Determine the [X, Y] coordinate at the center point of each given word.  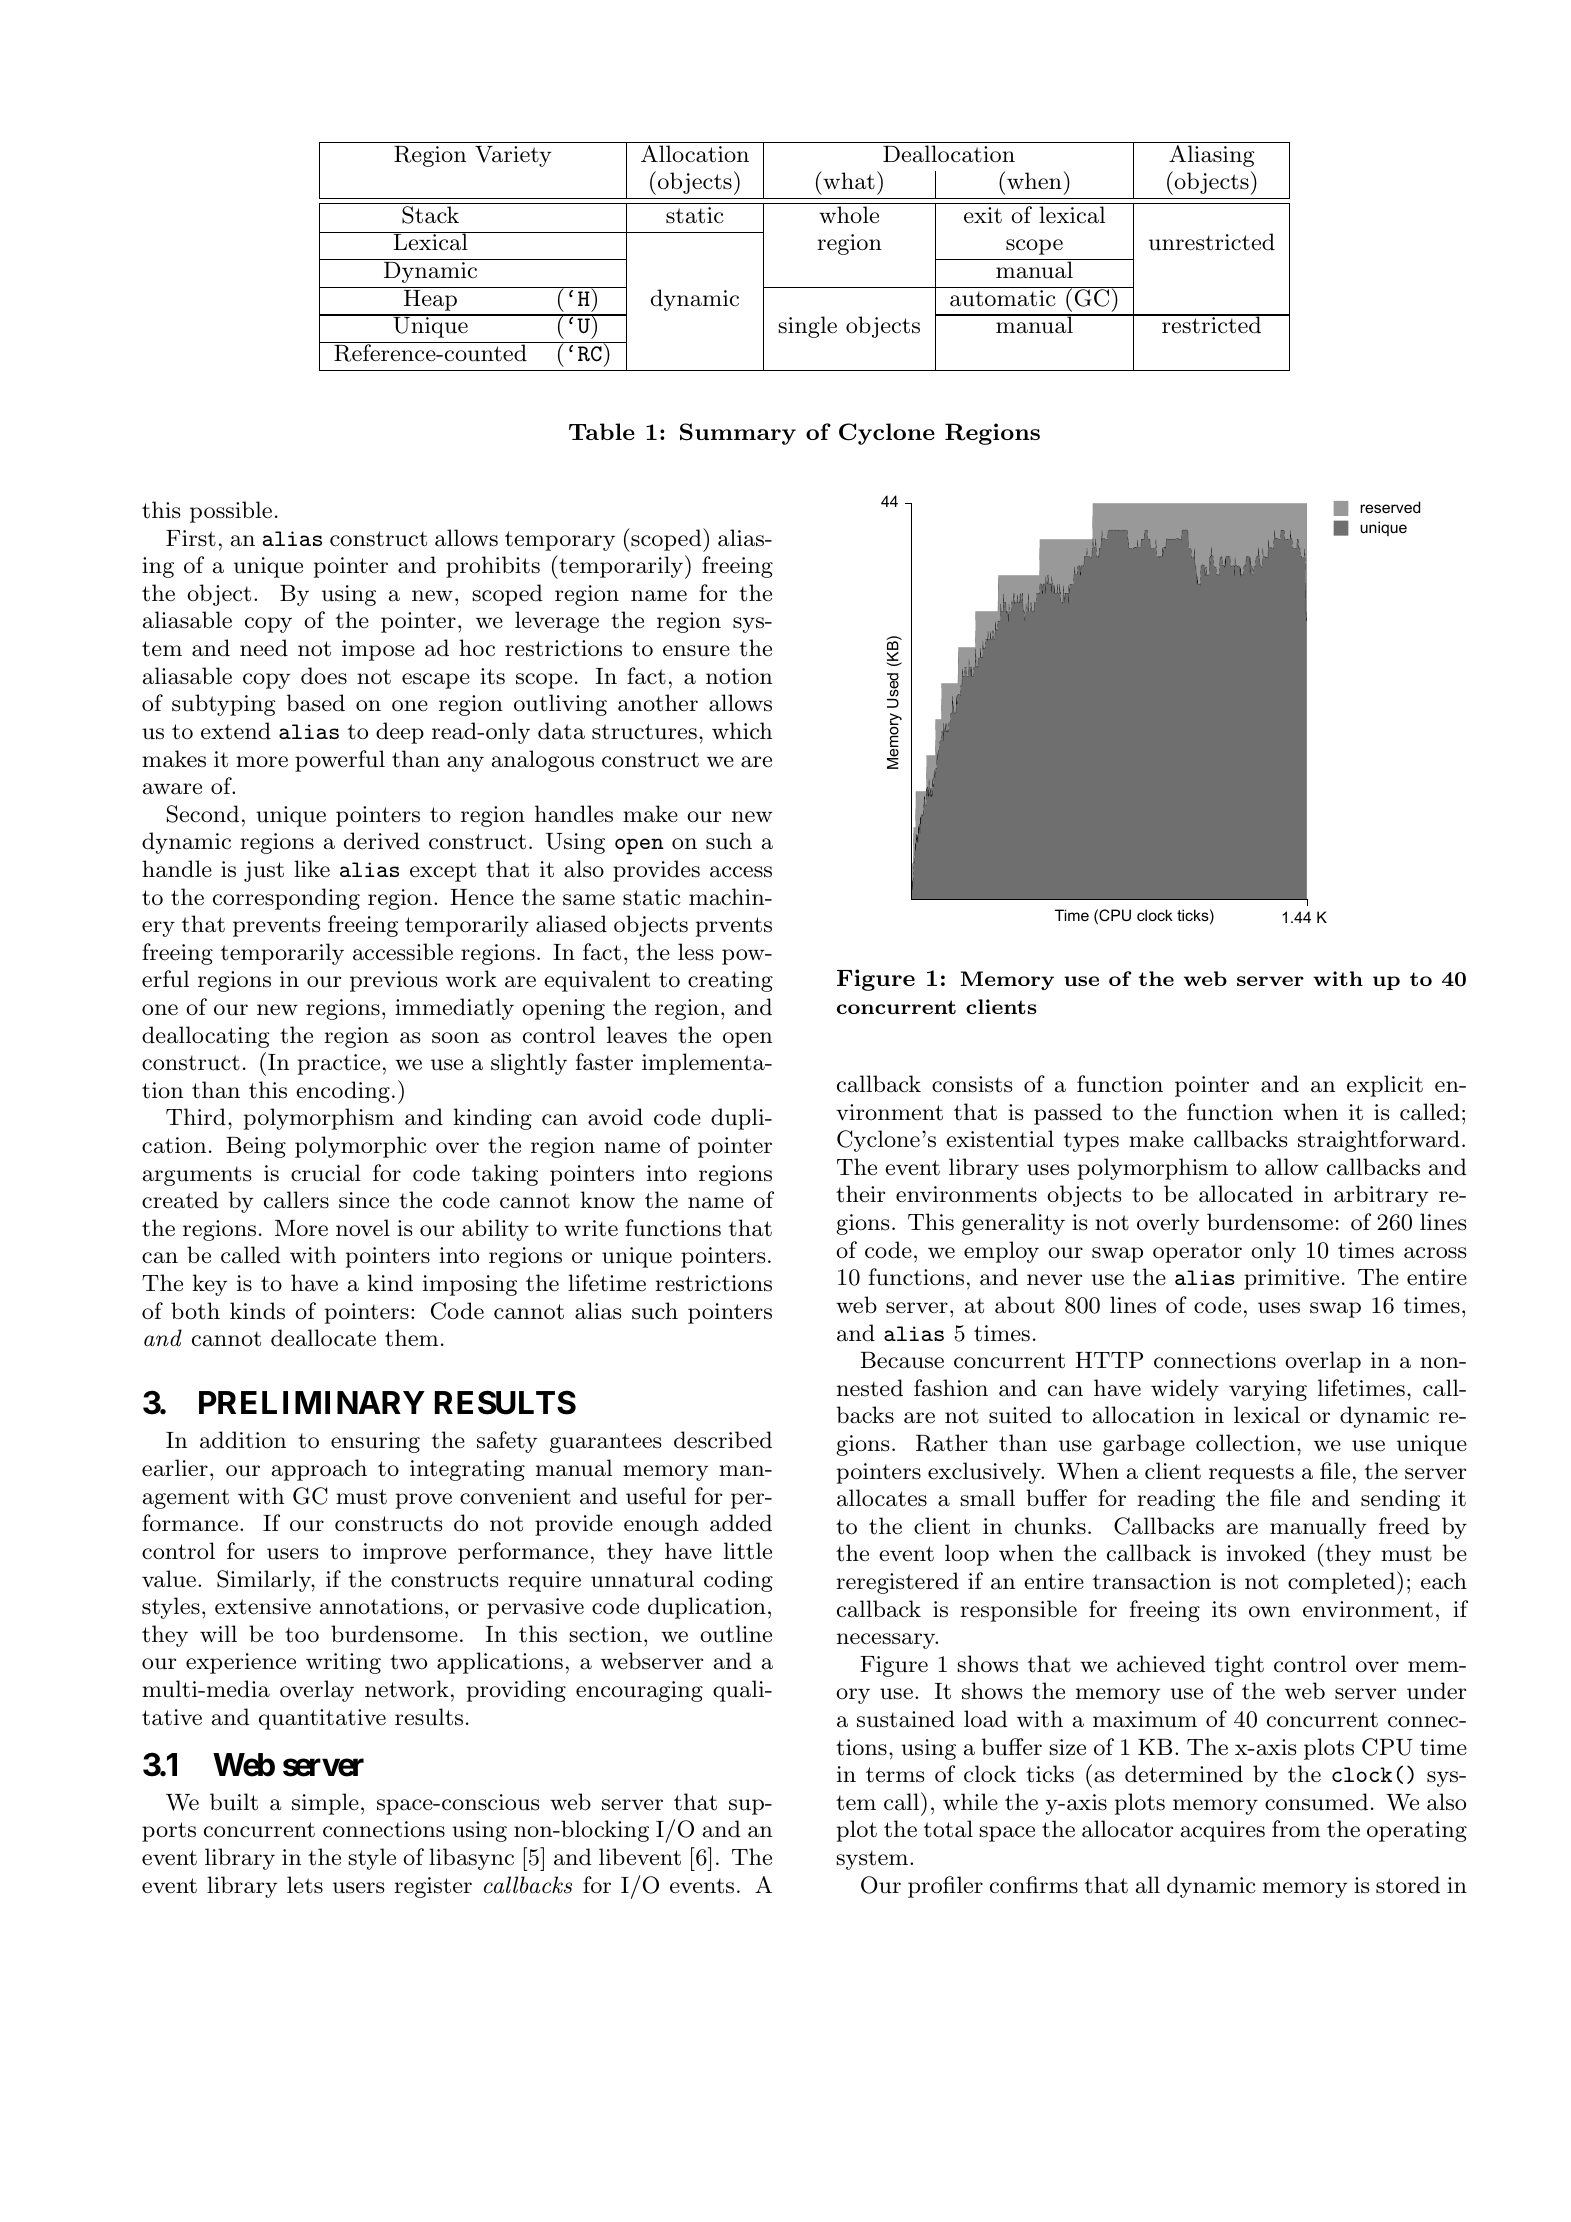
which [742, 731]
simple [325, 1804]
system [873, 1860]
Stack [430, 215]
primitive [1291, 1279]
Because [902, 1360]
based [316, 703]
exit [983, 215]
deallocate [323, 1338]
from [1296, 1829]
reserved [1390, 507]
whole [849, 214]
